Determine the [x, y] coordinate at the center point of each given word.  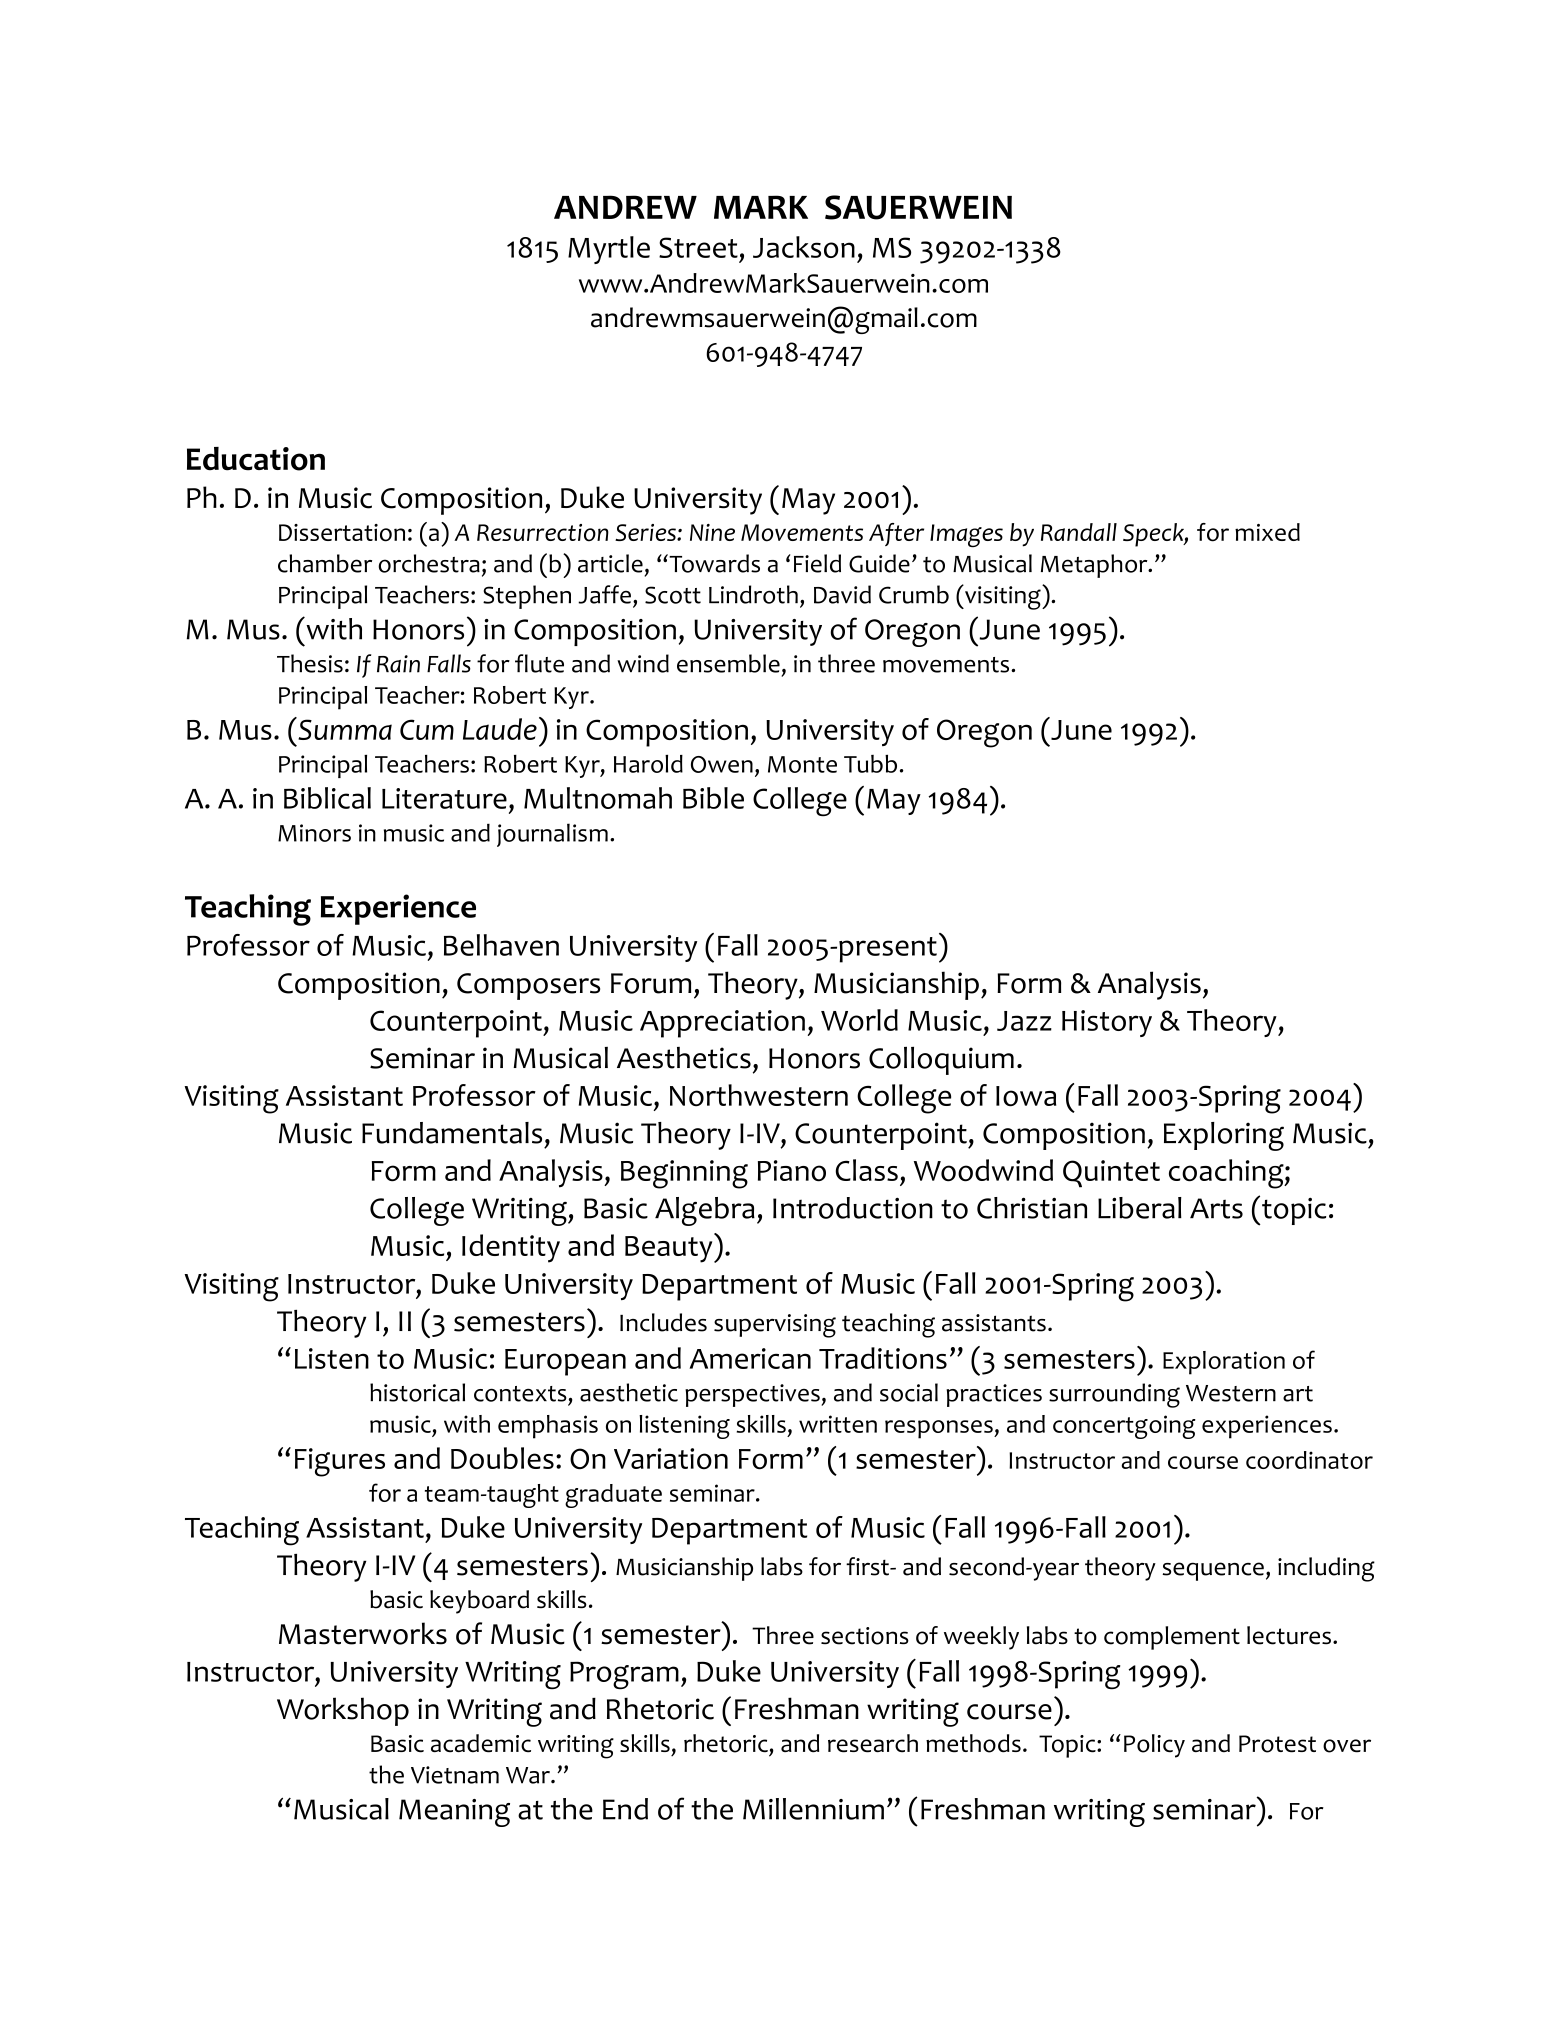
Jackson [804, 247]
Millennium [813, 1809]
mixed [1267, 532]
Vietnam [455, 1775]
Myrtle [609, 250]
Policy [1154, 1746]
